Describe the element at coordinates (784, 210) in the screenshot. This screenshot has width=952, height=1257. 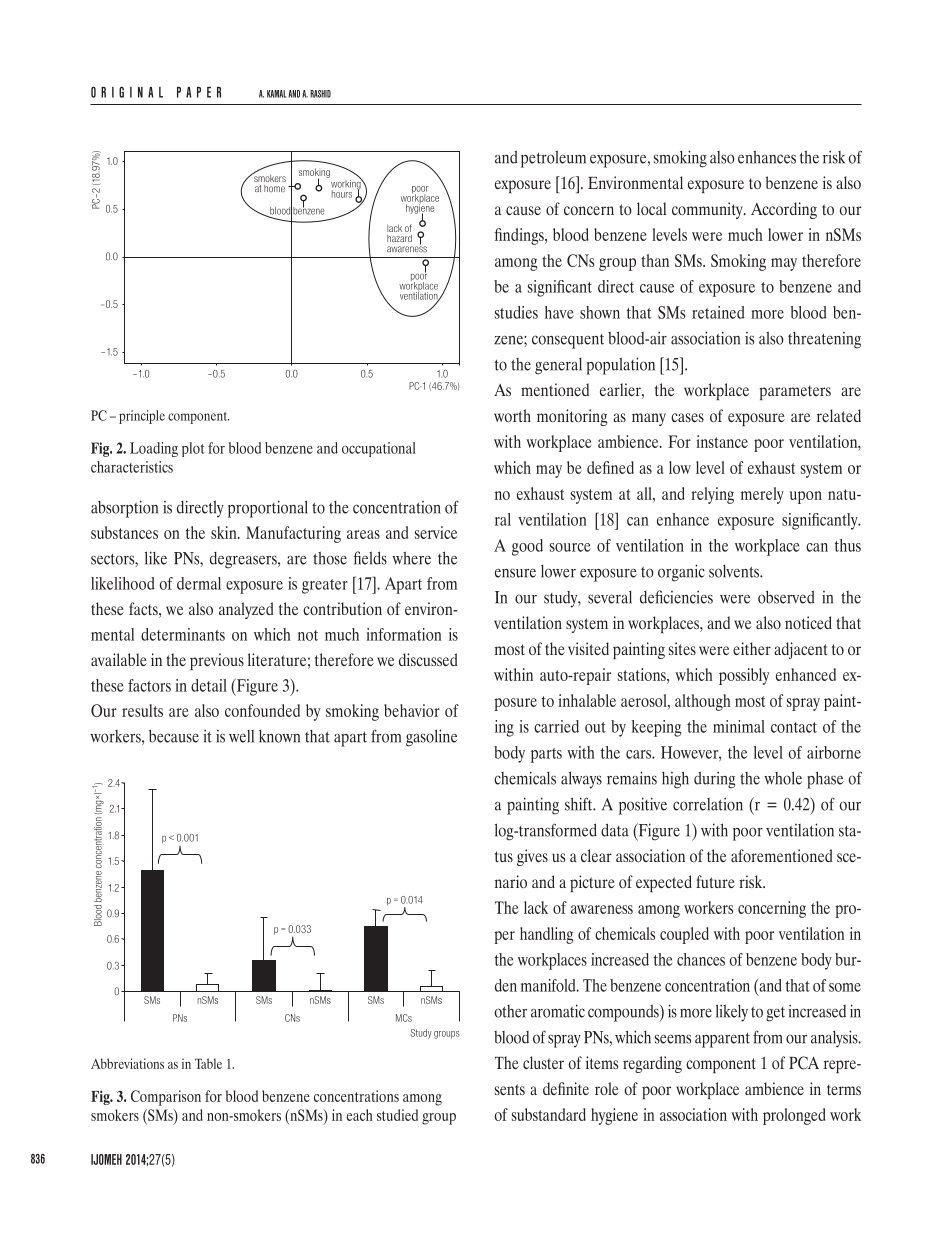
I see `According` at that location.
